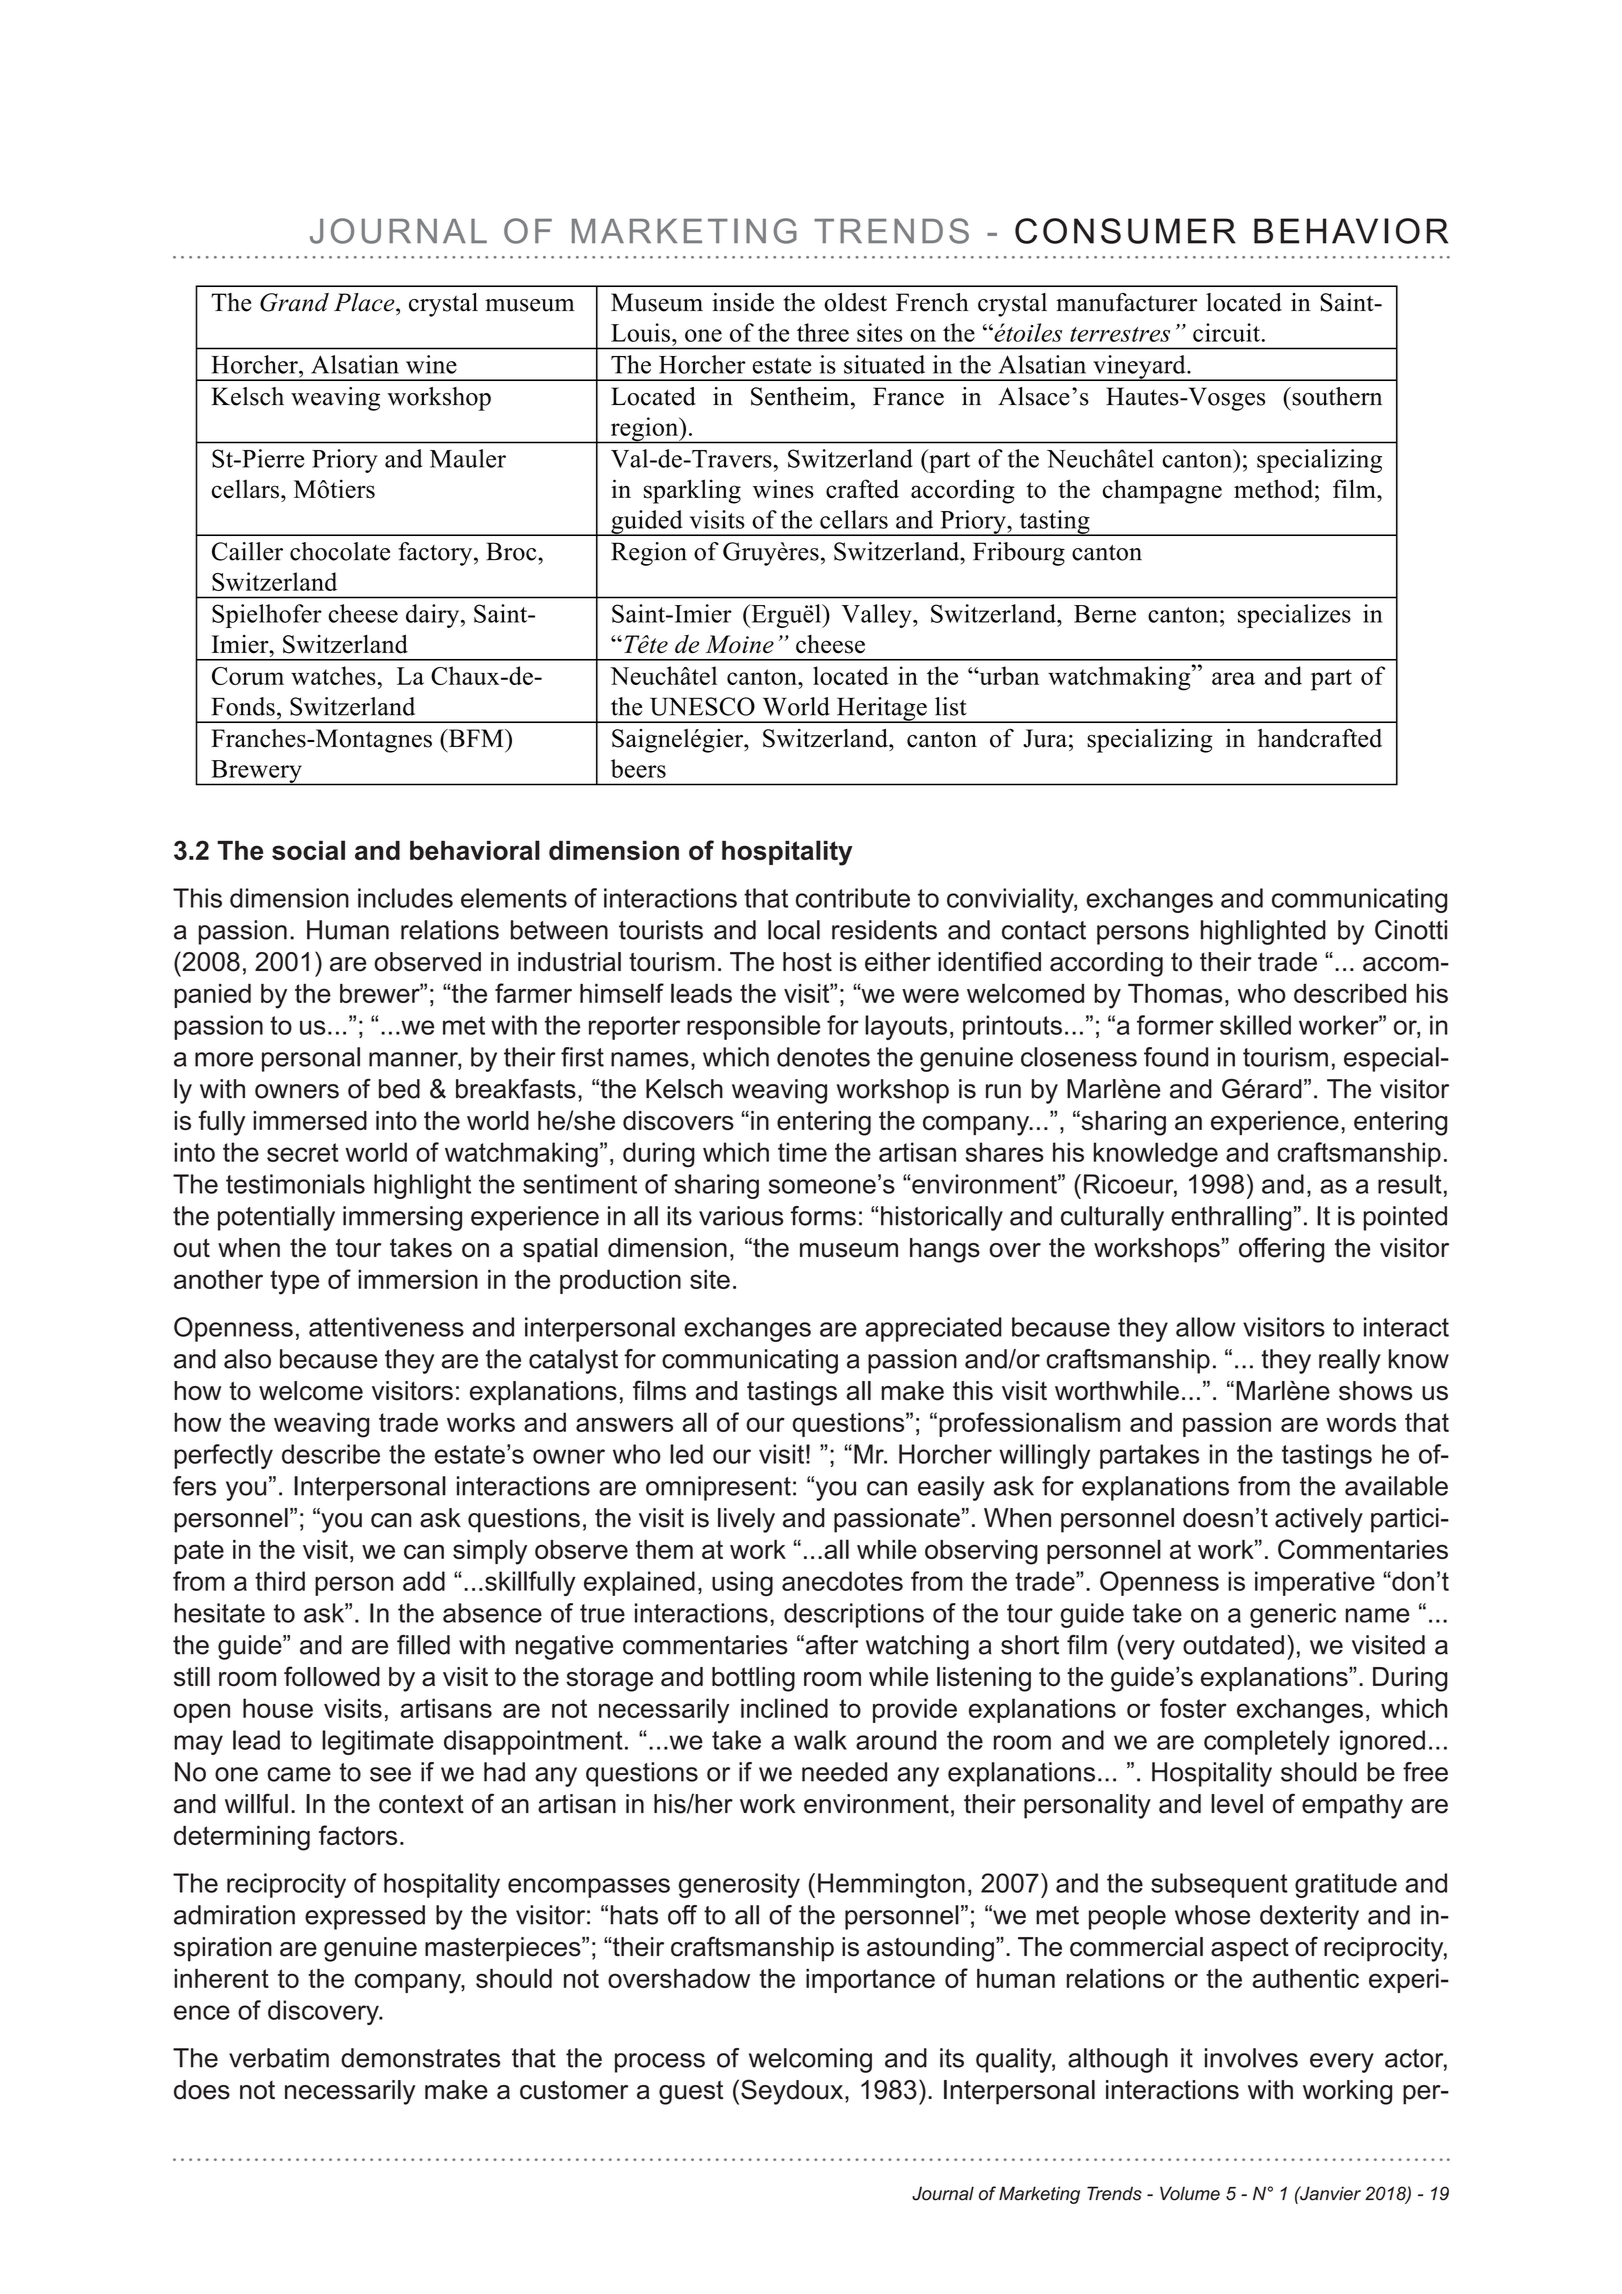 The image size is (1622, 2294). What do you see at coordinates (1226, 332) in the image?
I see `circuit` at bounding box center [1226, 332].
